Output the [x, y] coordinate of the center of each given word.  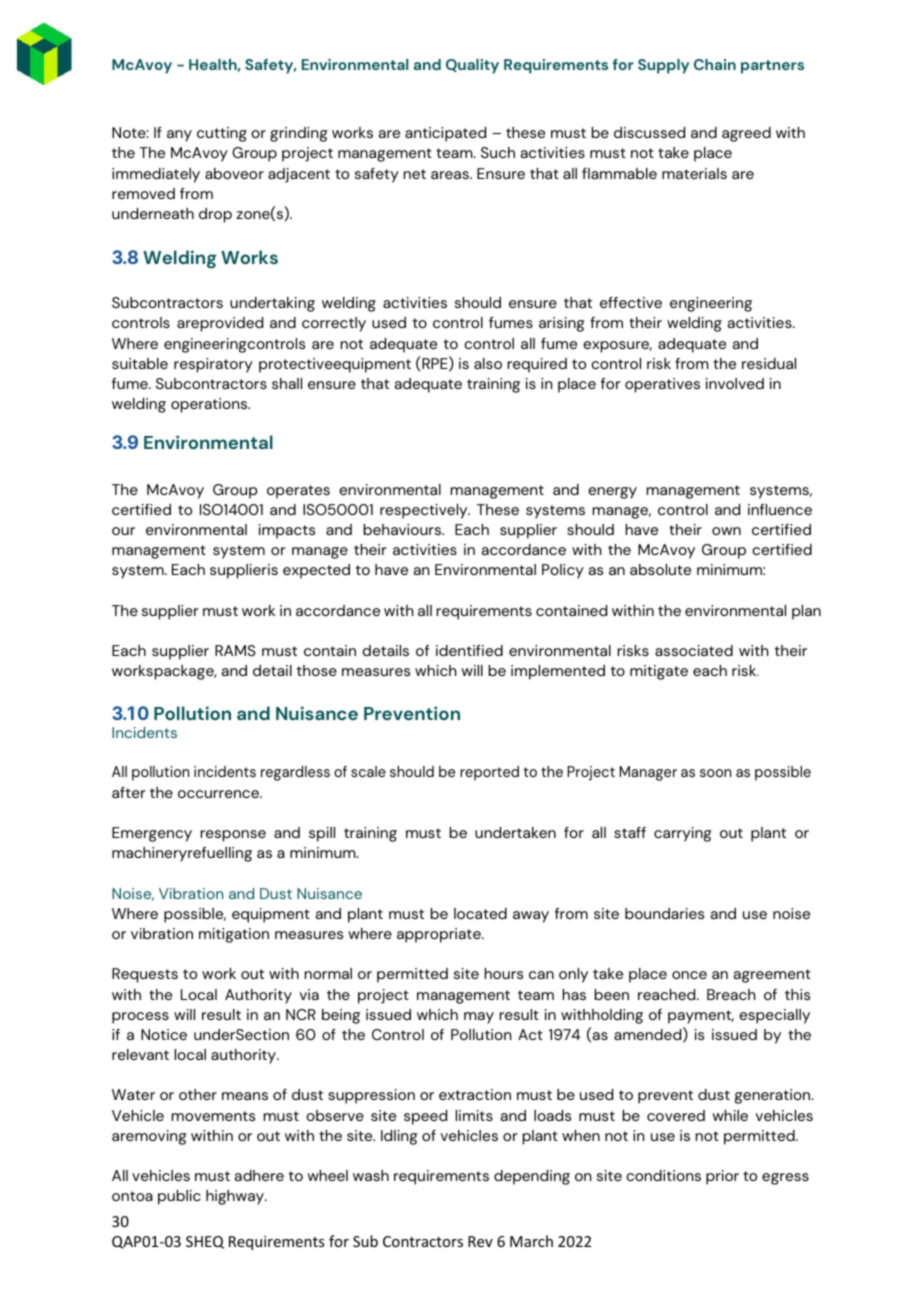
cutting [222, 134]
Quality [472, 66]
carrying [683, 834]
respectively [425, 511]
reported [489, 773]
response [233, 836]
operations [210, 405]
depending [532, 1177]
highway [236, 1197]
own [726, 531]
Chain [715, 64]
